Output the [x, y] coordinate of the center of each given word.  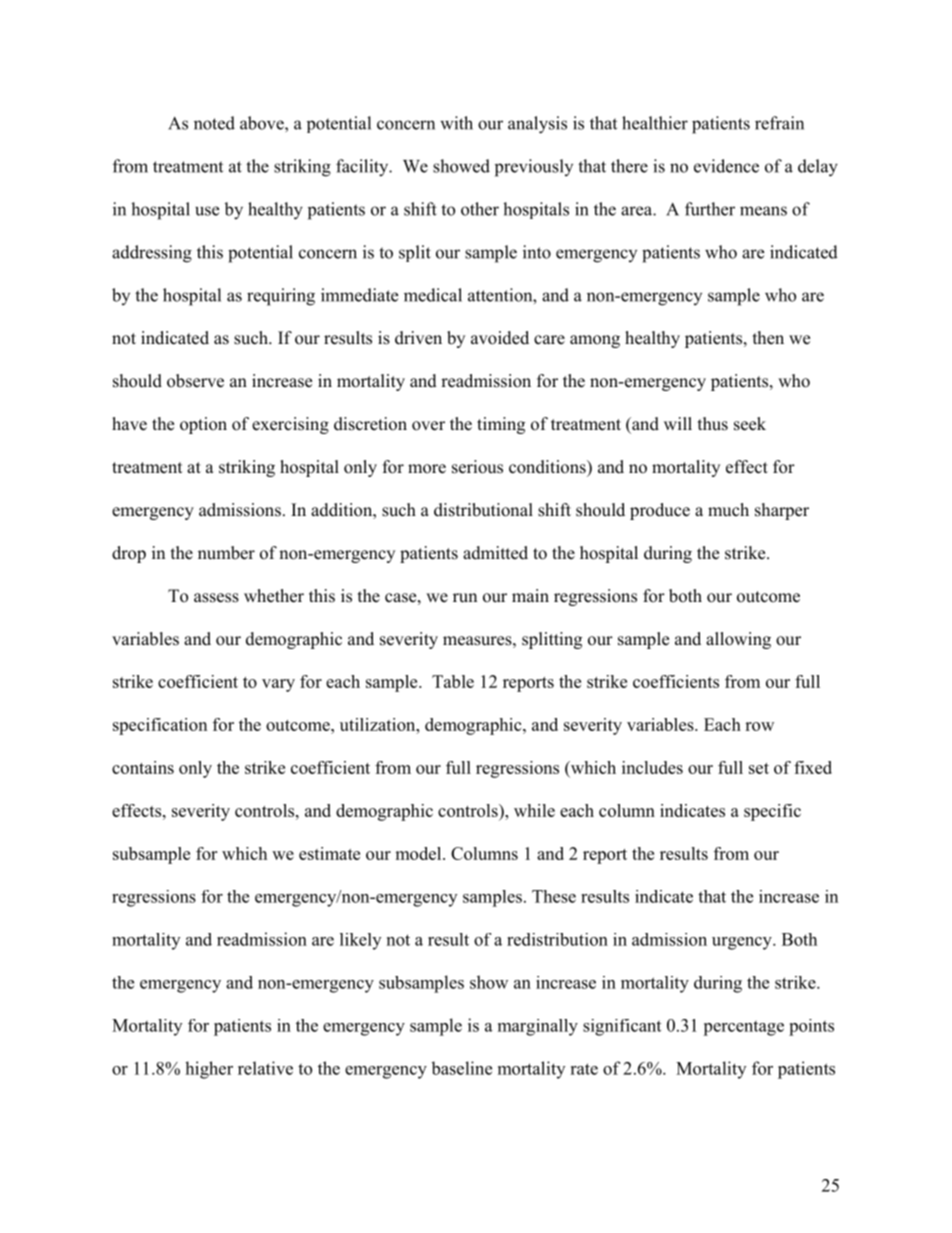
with [456, 123]
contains [143, 767]
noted [214, 123]
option [203, 425]
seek [750, 424]
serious [477, 467]
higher [209, 1070]
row [759, 726]
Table [453, 681]
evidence [726, 166]
